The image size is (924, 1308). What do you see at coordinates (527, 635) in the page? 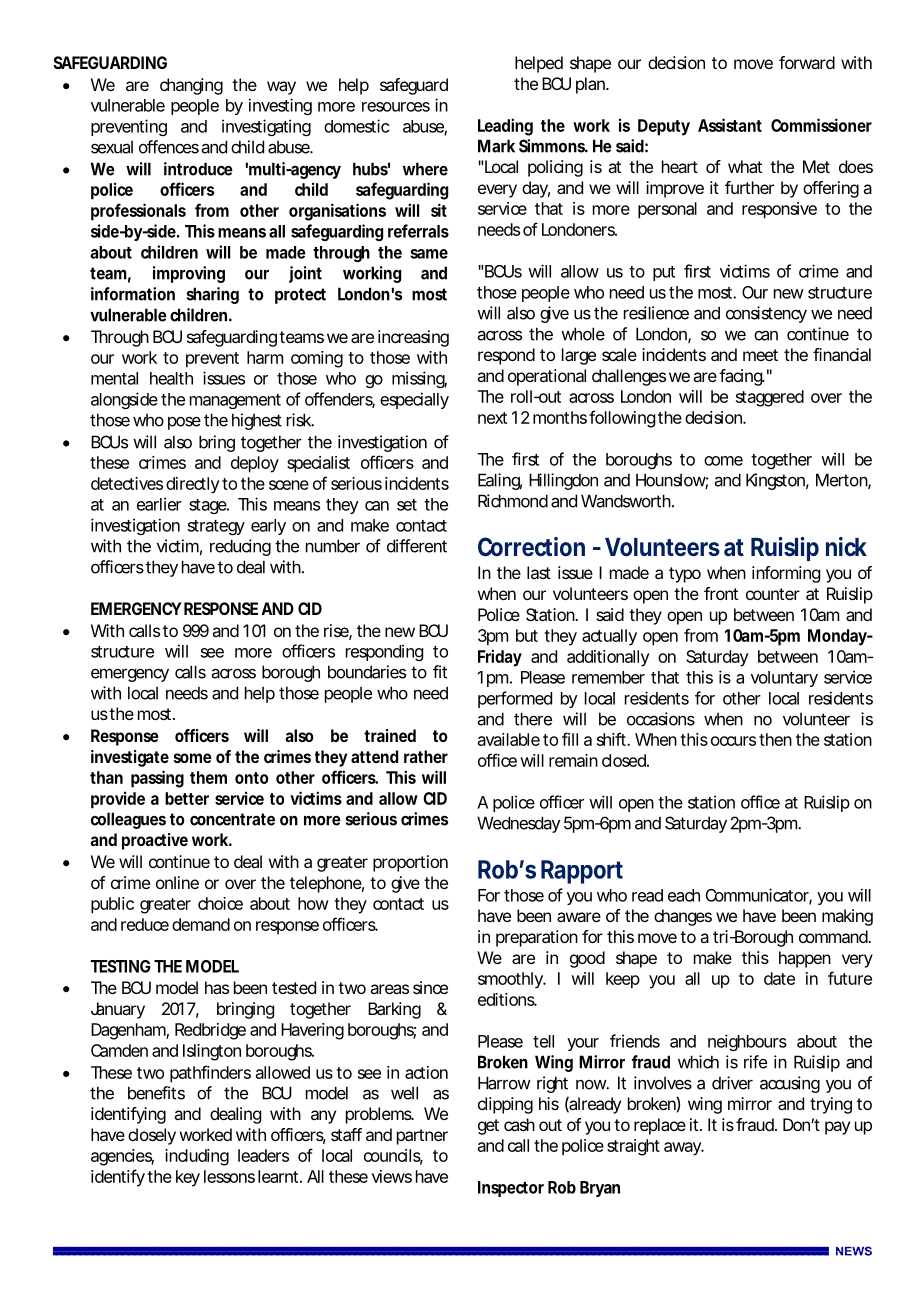
I see `but` at bounding box center [527, 635].
